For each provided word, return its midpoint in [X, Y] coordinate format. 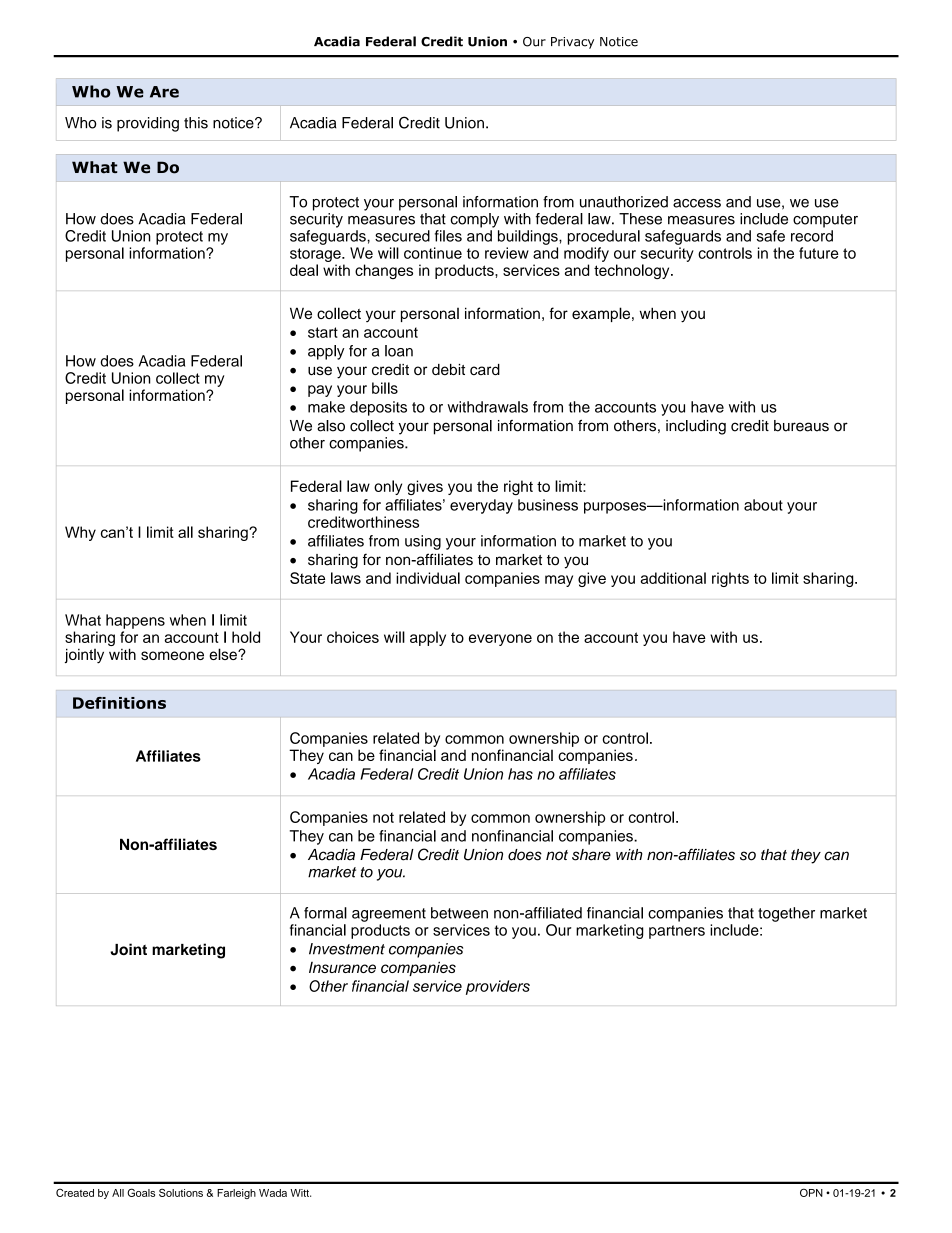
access [697, 203]
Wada [273, 1193]
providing [148, 124]
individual [428, 578]
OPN [811, 1192]
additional [673, 578]
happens [135, 621]
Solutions [181, 1192]
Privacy [572, 43]
